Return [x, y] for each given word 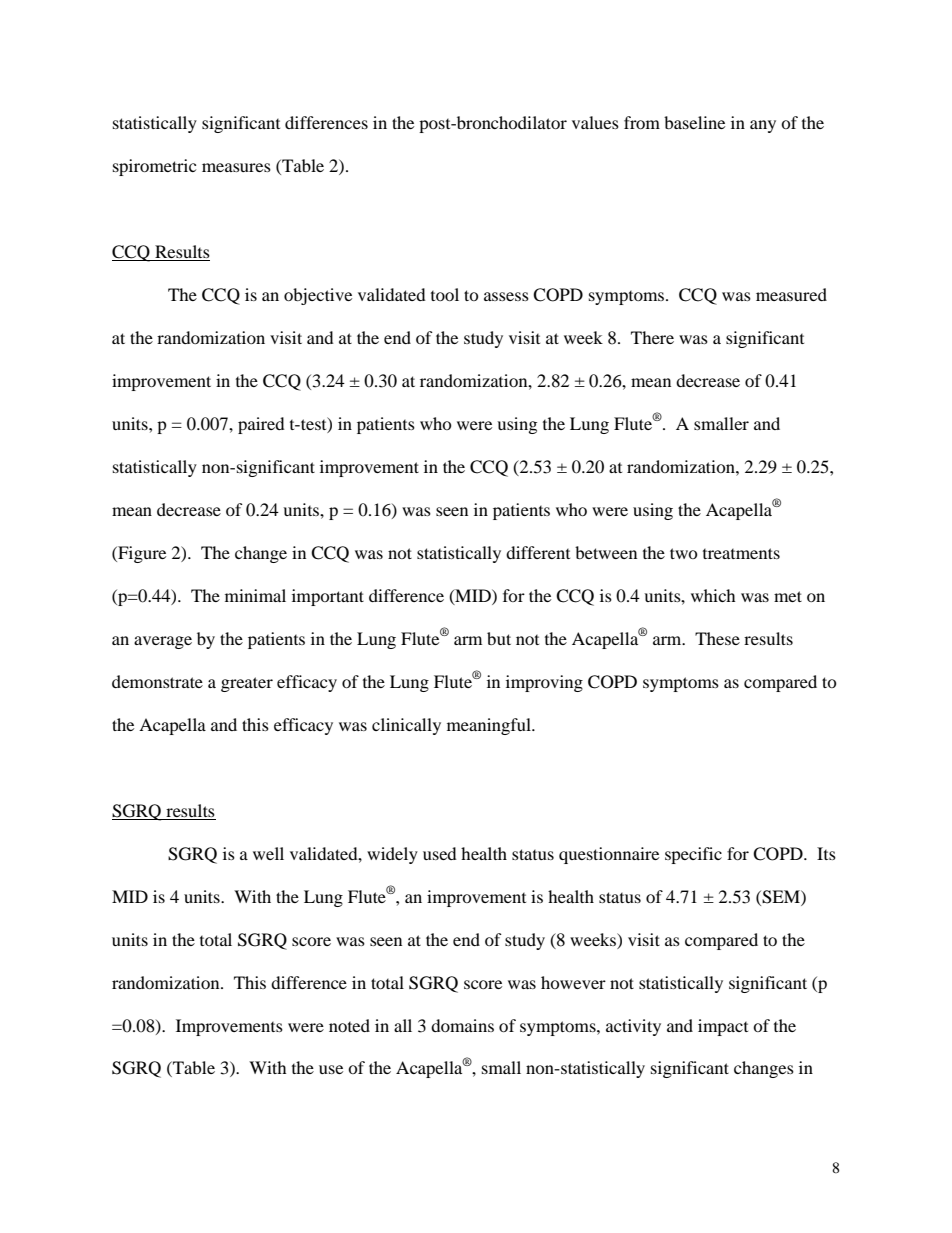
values [595, 122]
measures [236, 167]
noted [349, 1025]
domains [462, 1025]
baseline [694, 122]
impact [723, 1027]
